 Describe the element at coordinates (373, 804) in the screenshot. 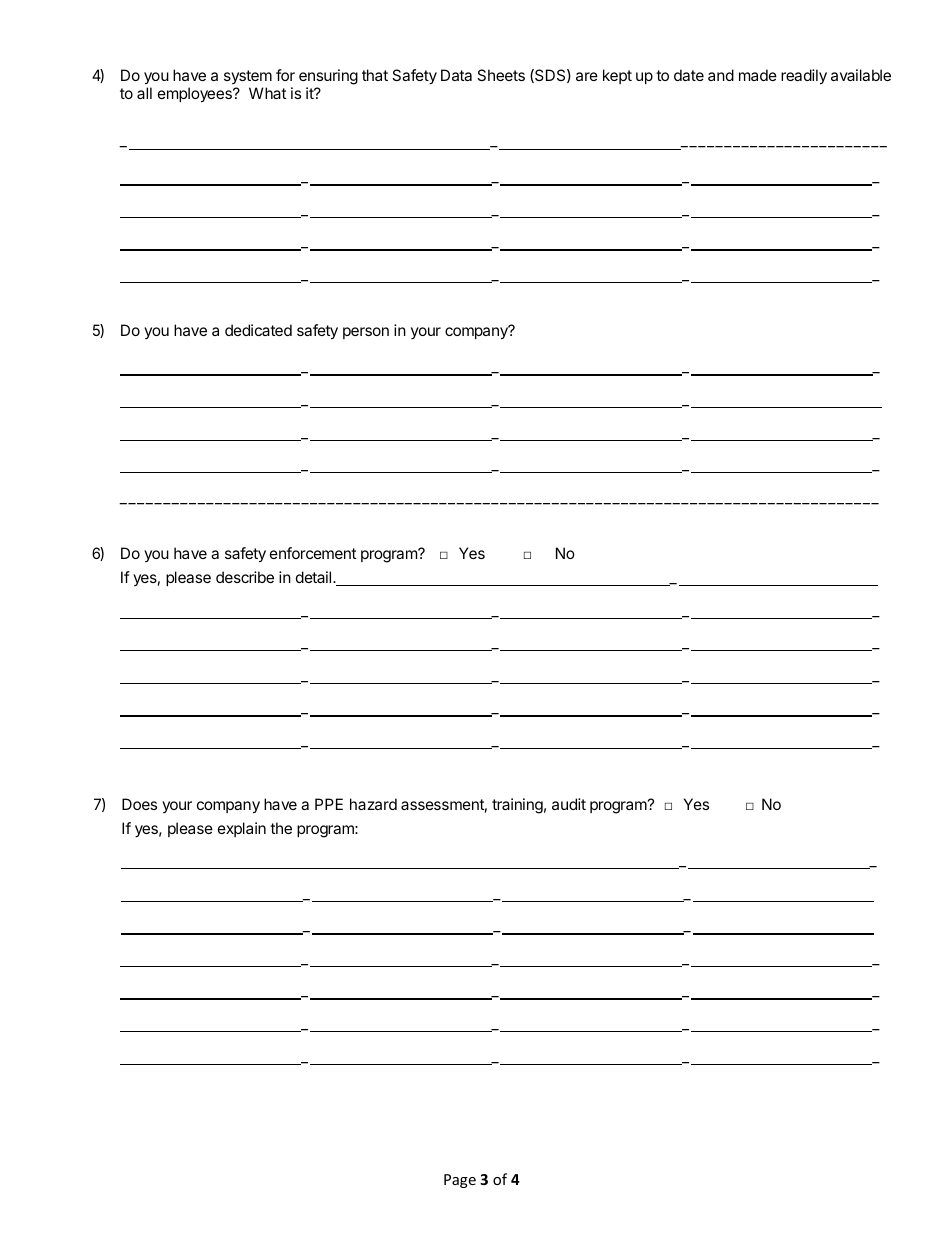

I see `hazard` at that location.
